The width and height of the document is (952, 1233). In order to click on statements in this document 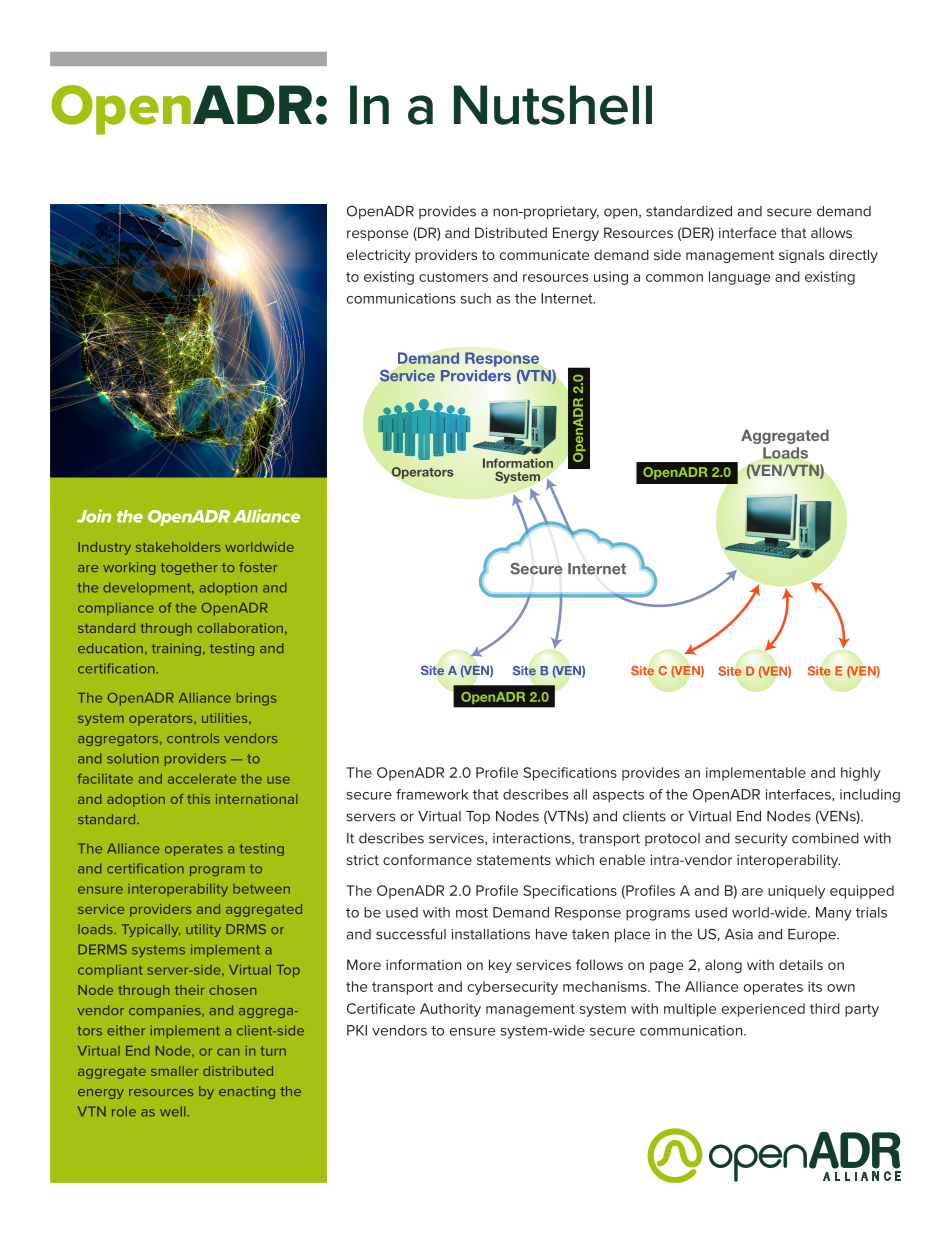, I will do `click(514, 860)`.
